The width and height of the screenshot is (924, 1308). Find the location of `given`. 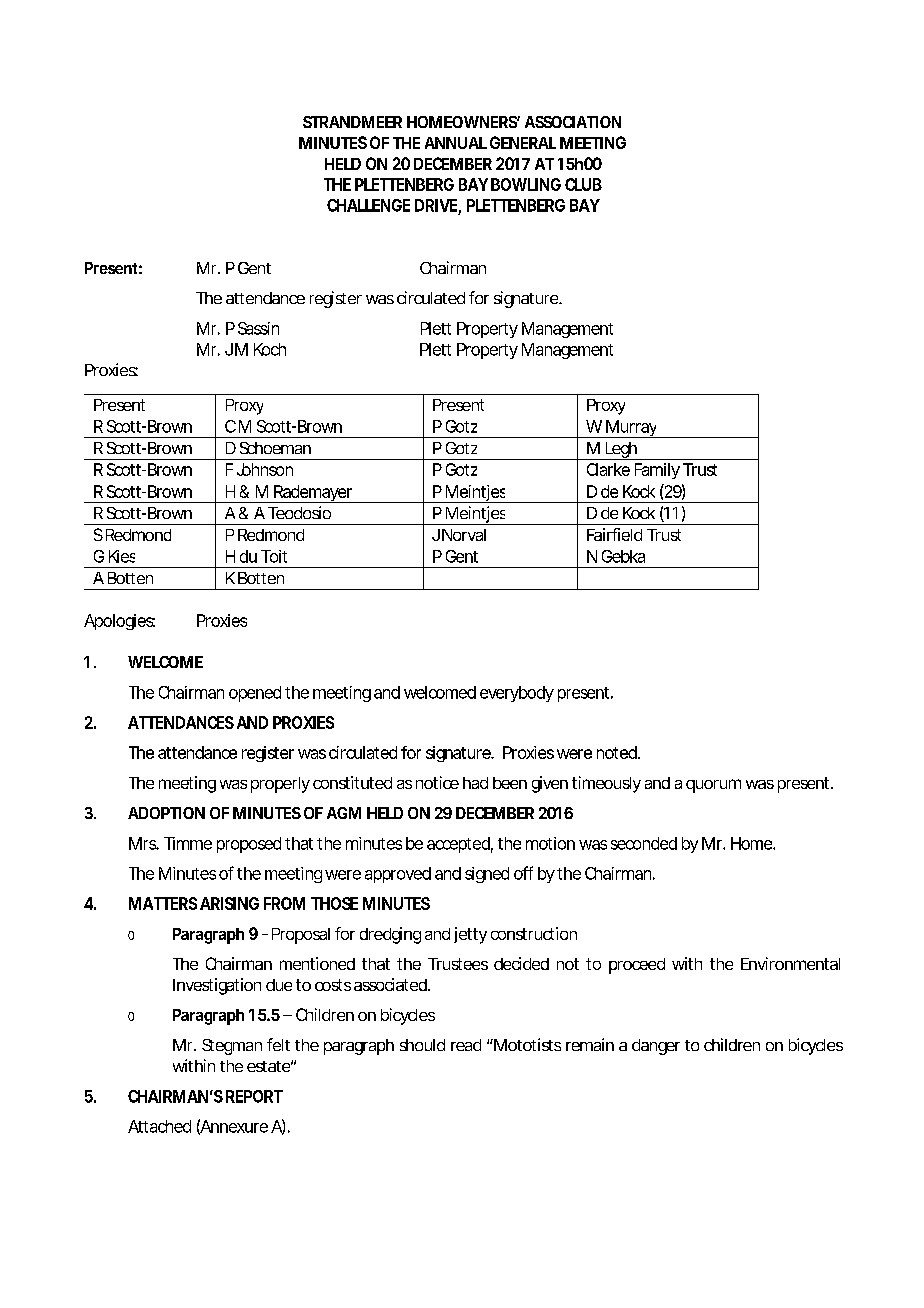

given is located at coordinates (550, 784).
